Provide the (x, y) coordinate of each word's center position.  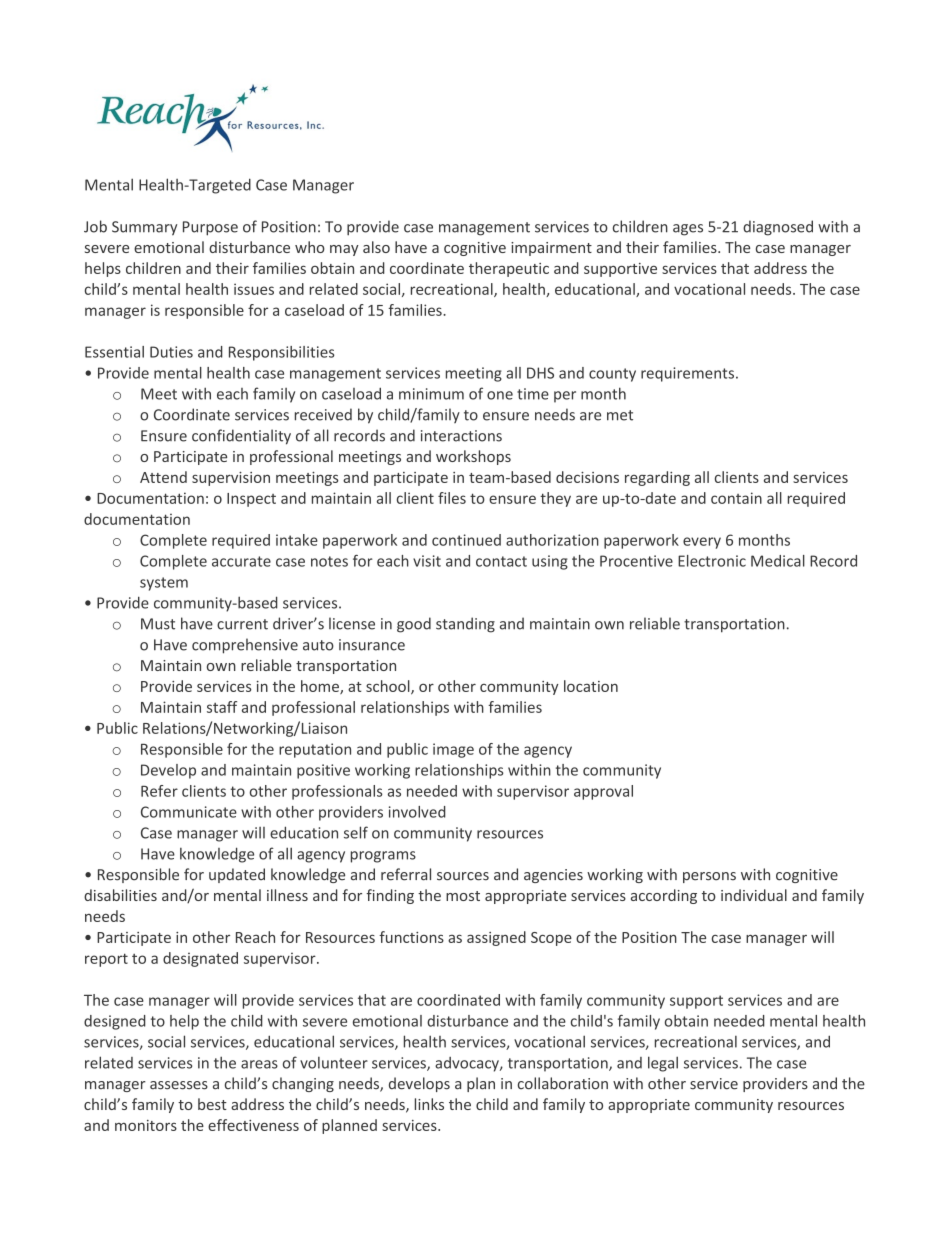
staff (222, 707)
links (429, 1104)
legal (663, 1064)
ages (688, 230)
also (376, 247)
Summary (144, 228)
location (591, 686)
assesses (179, 1085)
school (389, 687)
